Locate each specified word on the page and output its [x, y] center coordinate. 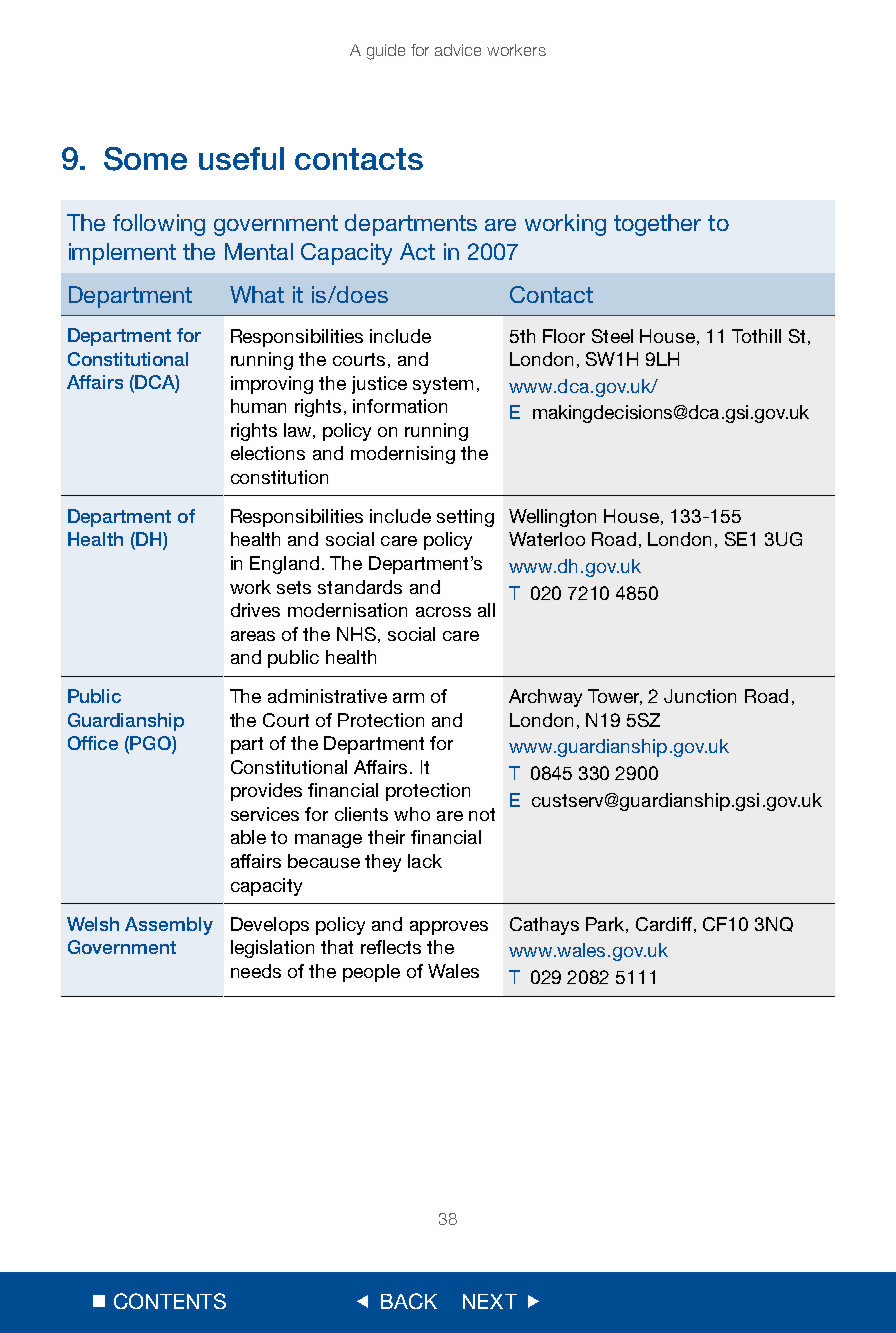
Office [93, 743]
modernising [403, 455]
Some [145, 159]
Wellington [552, 518]
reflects [391, 947]
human [258, 406]
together [657, 225]
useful [241, 158]
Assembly [169, 926]
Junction [700, 696]
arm [408, 698]
